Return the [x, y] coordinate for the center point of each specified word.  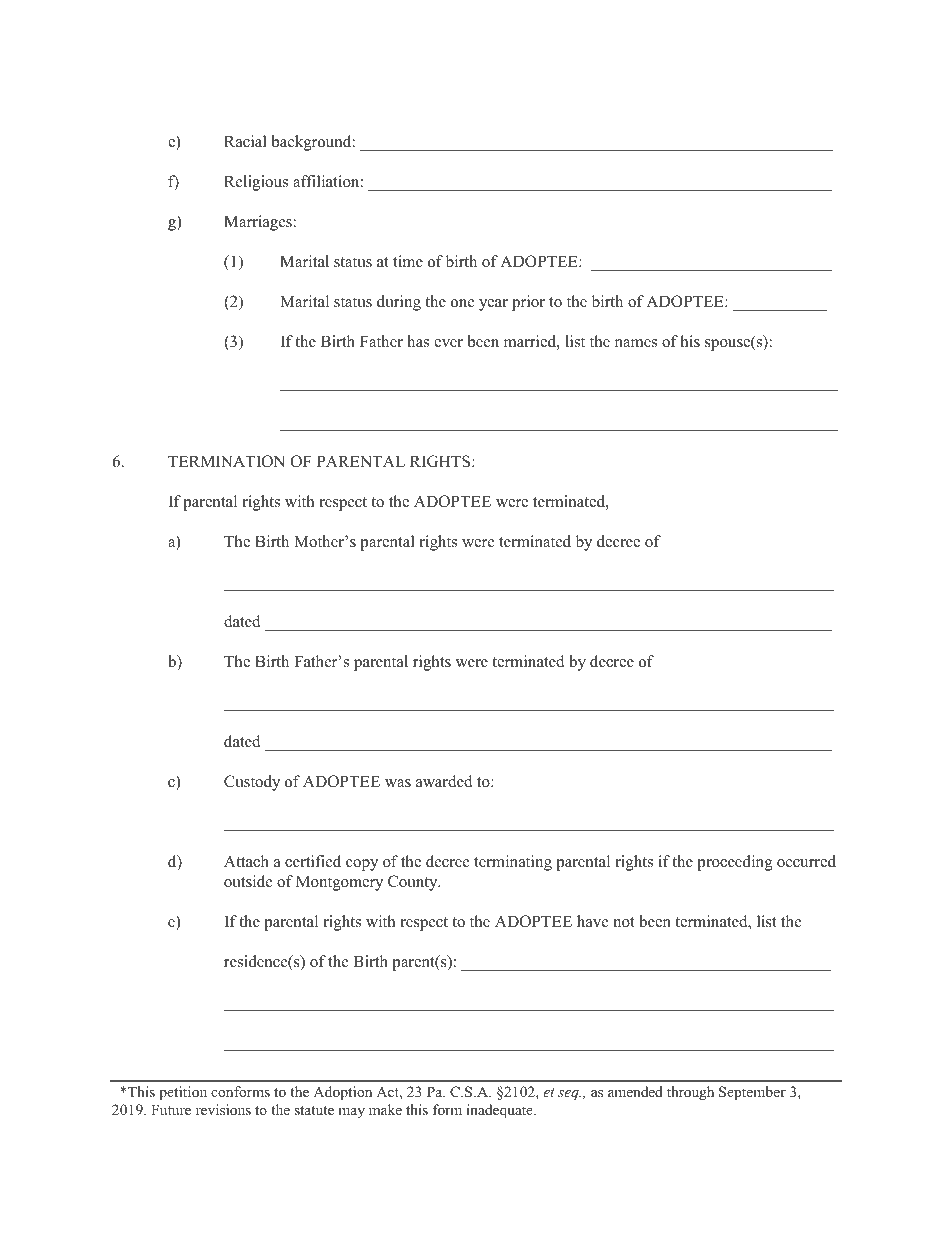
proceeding [735, 863]
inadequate [501, 1111]
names [636, 343]
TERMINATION [226, 461]
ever [448, 343]
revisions [223, 1109]
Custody [252, 783]
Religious [256, 183]
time [408, 261]
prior [528, 303]
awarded [444, 781]
